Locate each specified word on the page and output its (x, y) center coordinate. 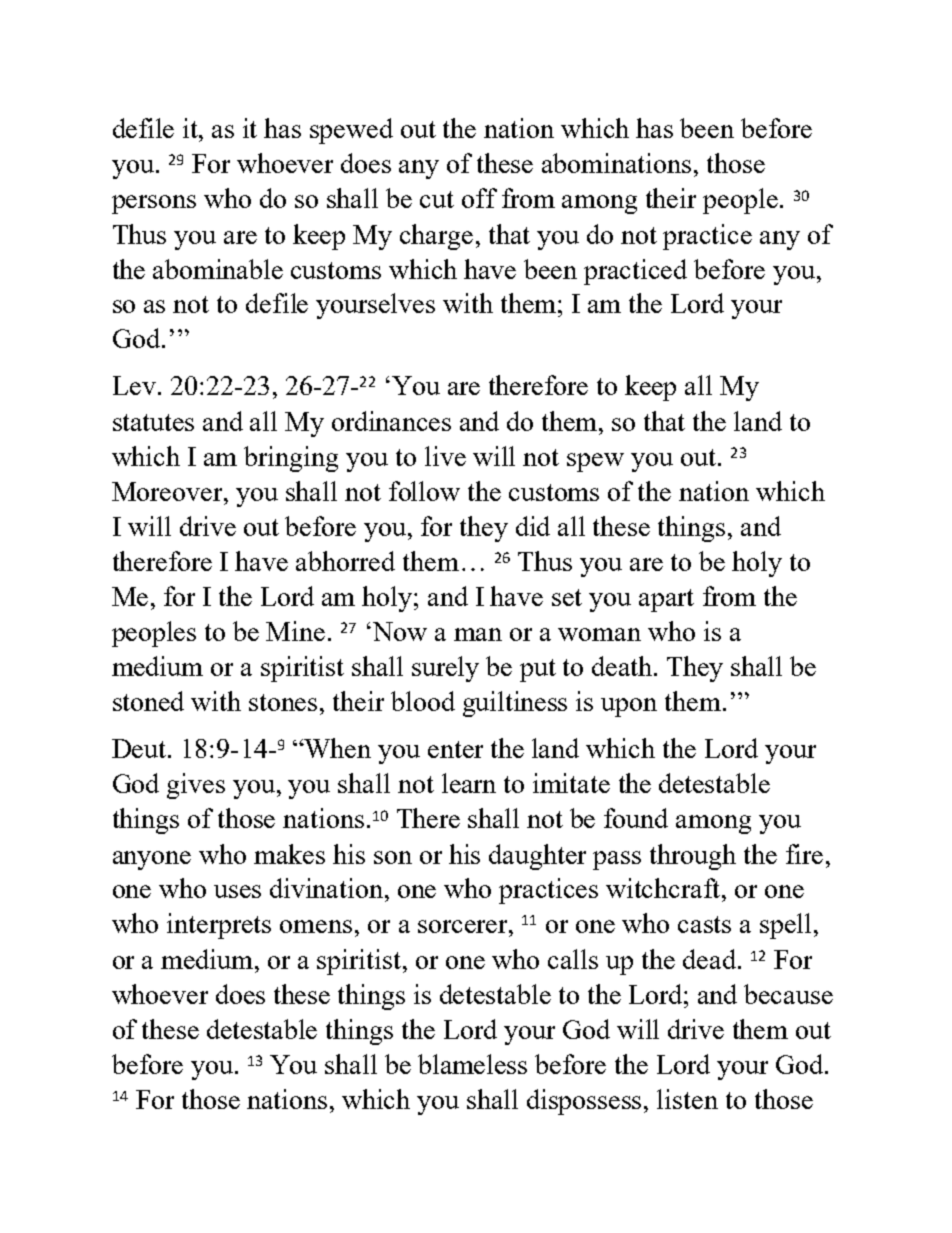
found (636, 818)
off (479, 198)
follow (424, 491)
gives (196, 786)
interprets (219, 926)
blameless (472, 1064)
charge (436, 237)
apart (666, 600)
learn (469, 783)
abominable (218, 269)
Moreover (168, 491)
